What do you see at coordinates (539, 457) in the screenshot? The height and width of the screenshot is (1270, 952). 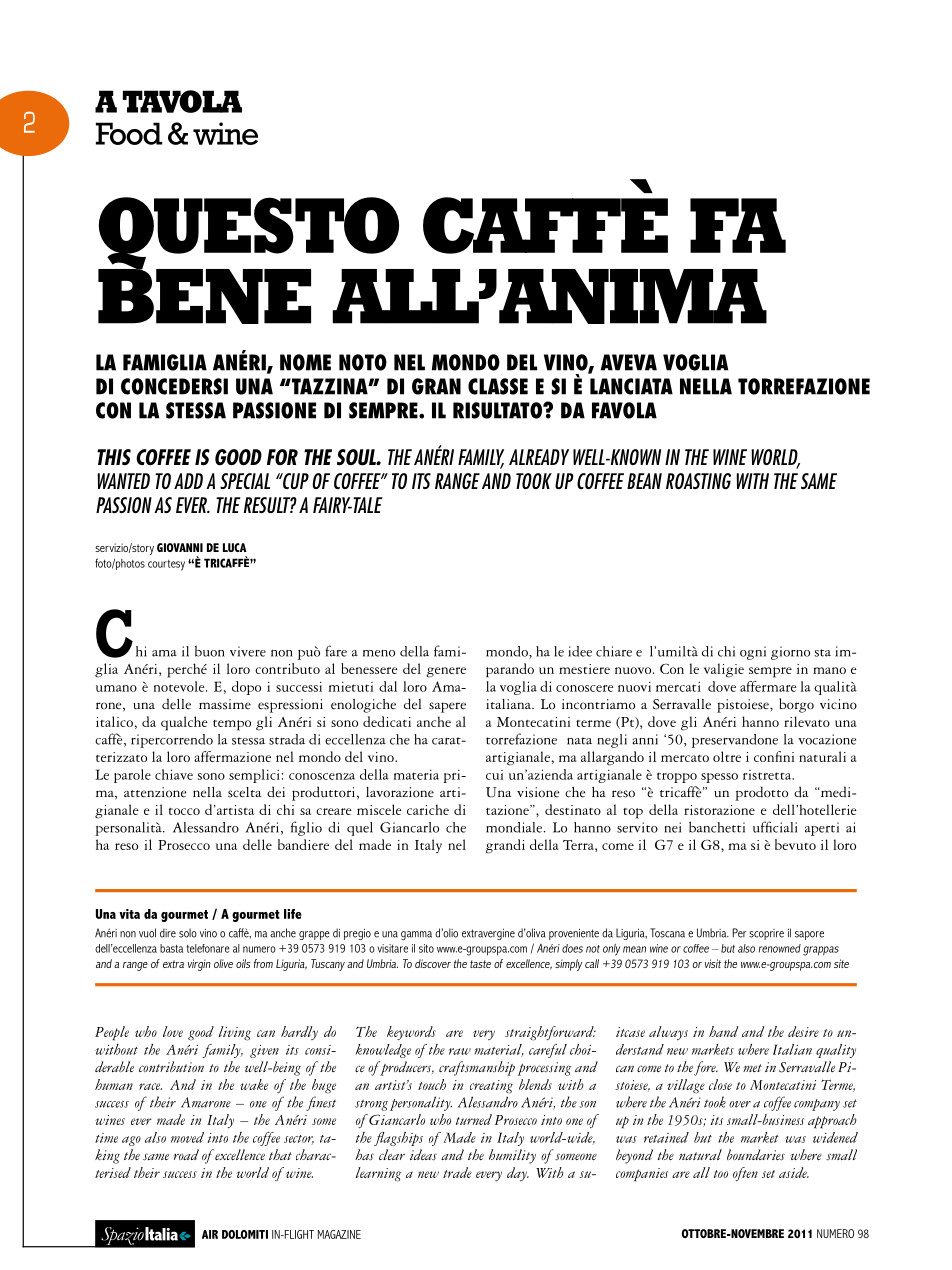 I see `already` at bounding box center [539, 457].
